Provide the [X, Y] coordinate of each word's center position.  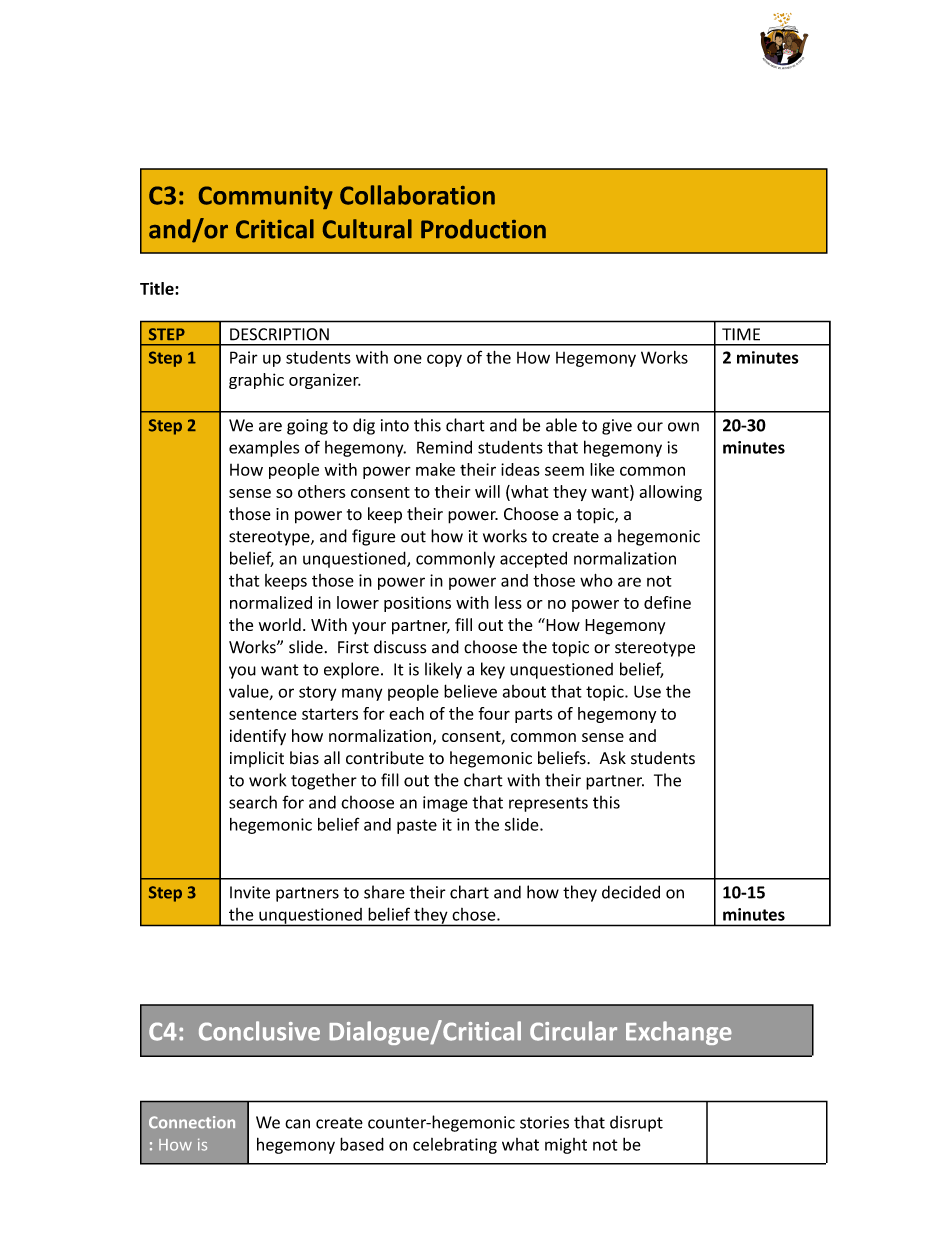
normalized [271, 602]
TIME [741, 334]
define [667, 602]
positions [417, 604]
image [445, 804]
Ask [613, 758]
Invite [250, 892]
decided [631, 892]
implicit [257, 759]
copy [444, 360]
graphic [256, 381]
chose [475, 914]
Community [266, 197]
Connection [192, 1122]
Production [483, 229]
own [683, 427]
